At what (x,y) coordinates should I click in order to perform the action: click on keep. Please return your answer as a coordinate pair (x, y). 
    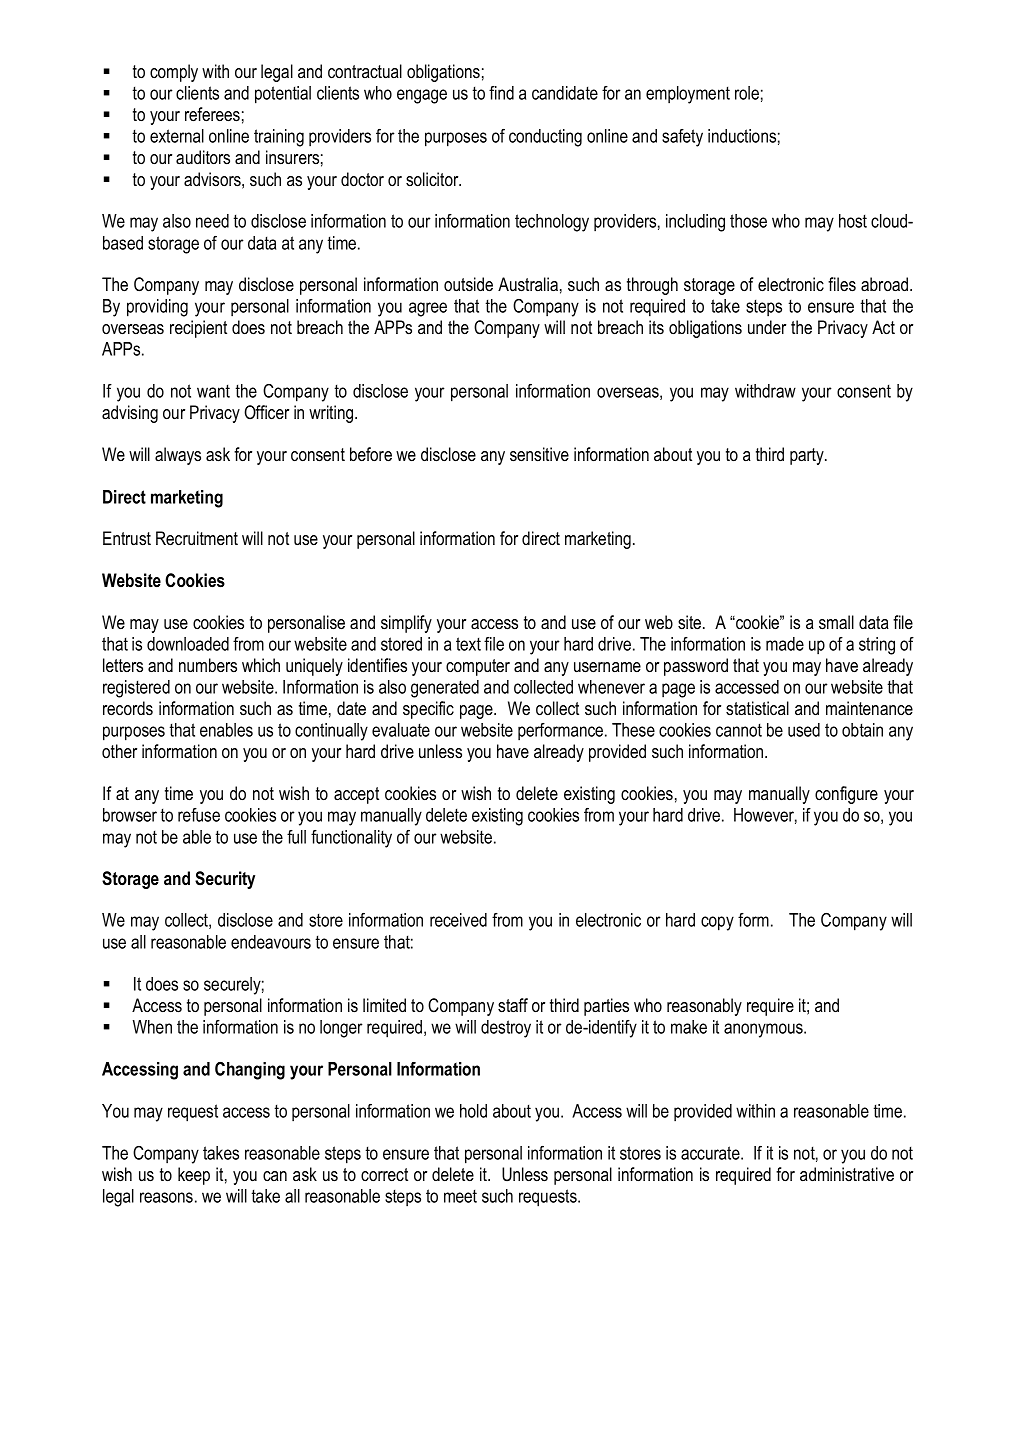
    Looking at the image, I should click on (194, 1176).
